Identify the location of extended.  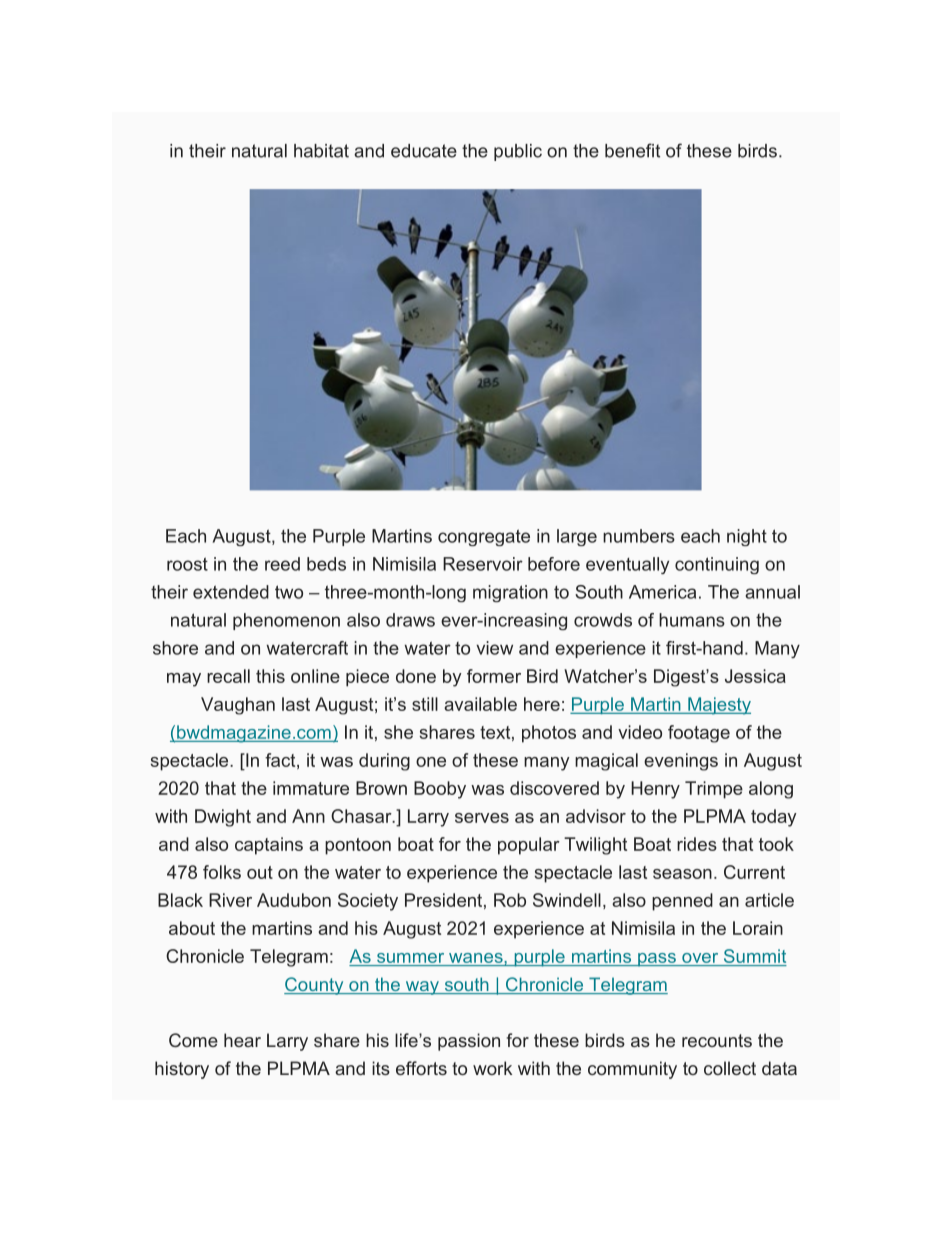
(231, 592).
